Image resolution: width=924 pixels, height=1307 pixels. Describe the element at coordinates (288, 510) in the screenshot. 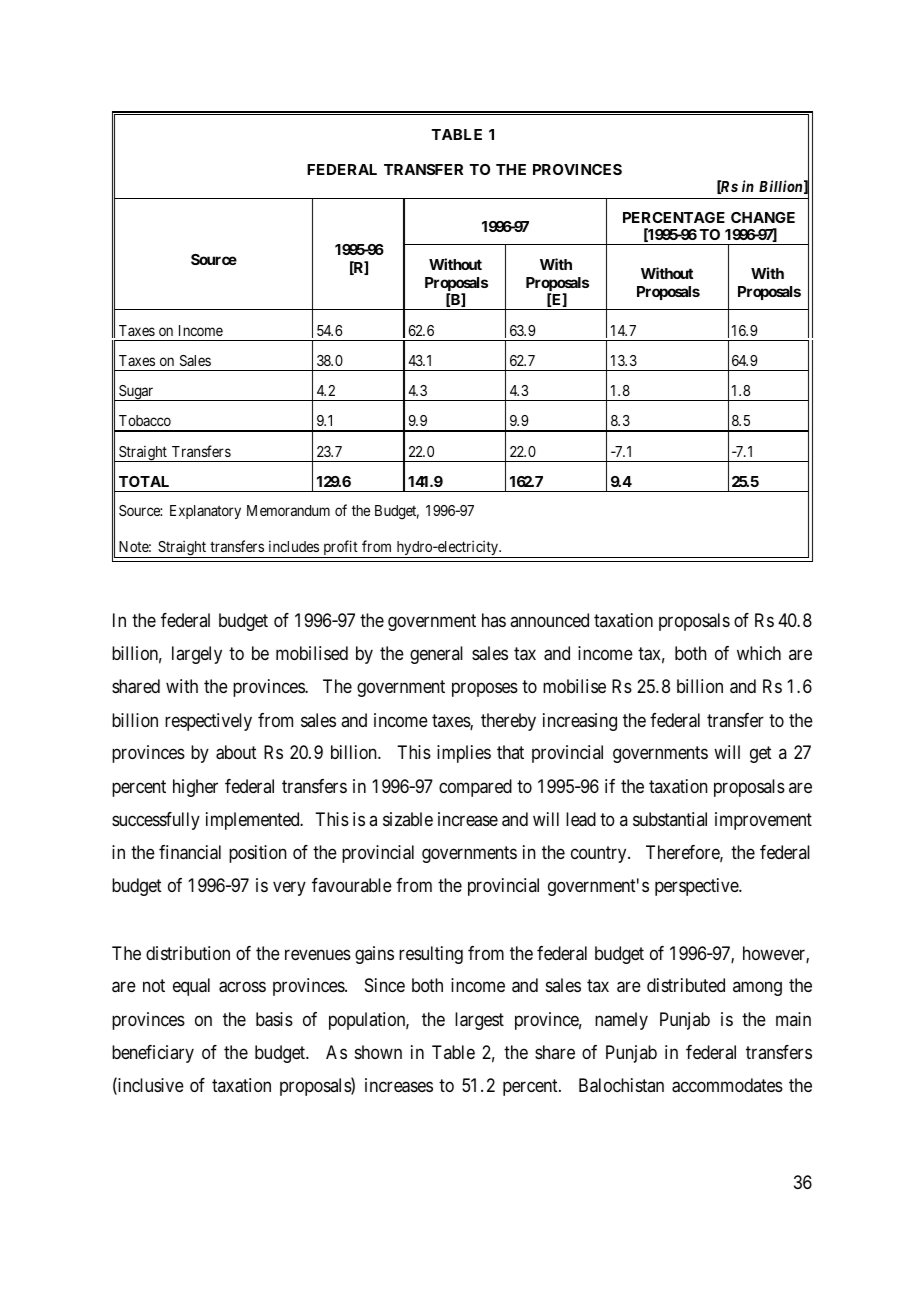

I see `Memorandum` at that location.
